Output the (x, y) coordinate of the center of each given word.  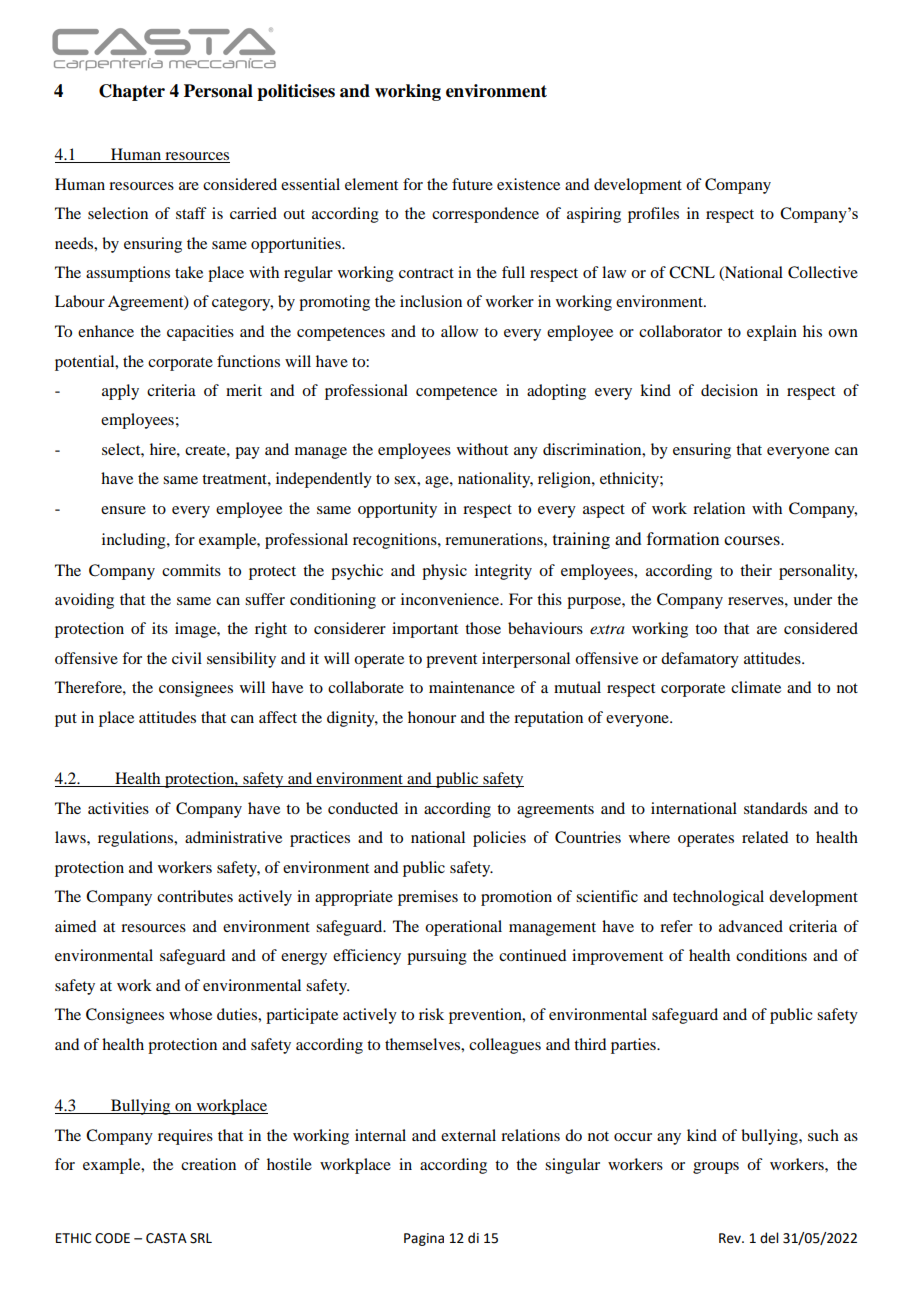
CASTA (166, 1238)
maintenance (472, 687)
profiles (653, 215)
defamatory (700, 660)
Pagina (424, 1239)
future (472, 184)
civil (187, 658)
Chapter (132, 92)
